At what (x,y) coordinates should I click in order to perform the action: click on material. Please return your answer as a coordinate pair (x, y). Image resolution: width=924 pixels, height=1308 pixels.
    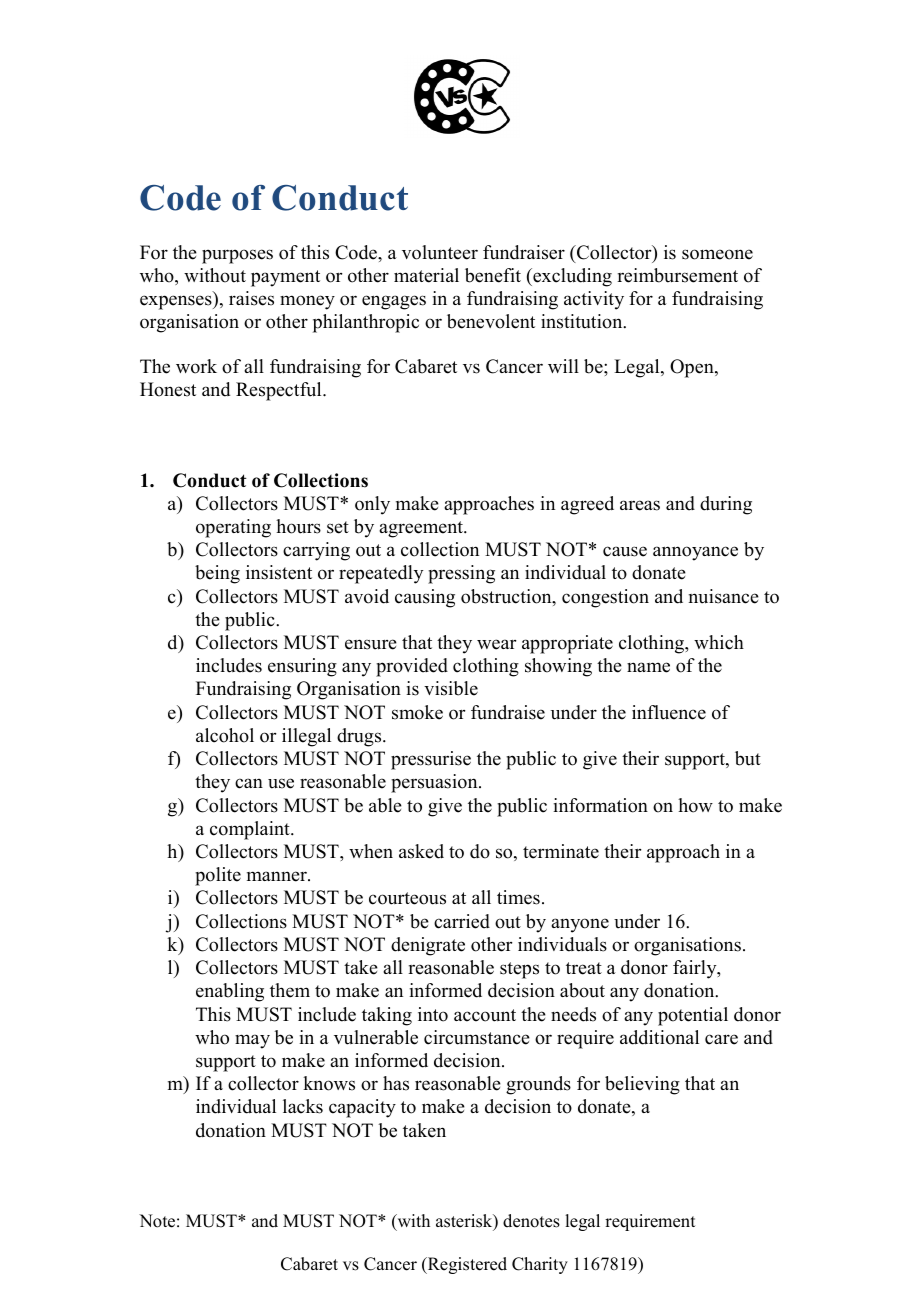
    Looking at the image, I should click on (426, 275).
